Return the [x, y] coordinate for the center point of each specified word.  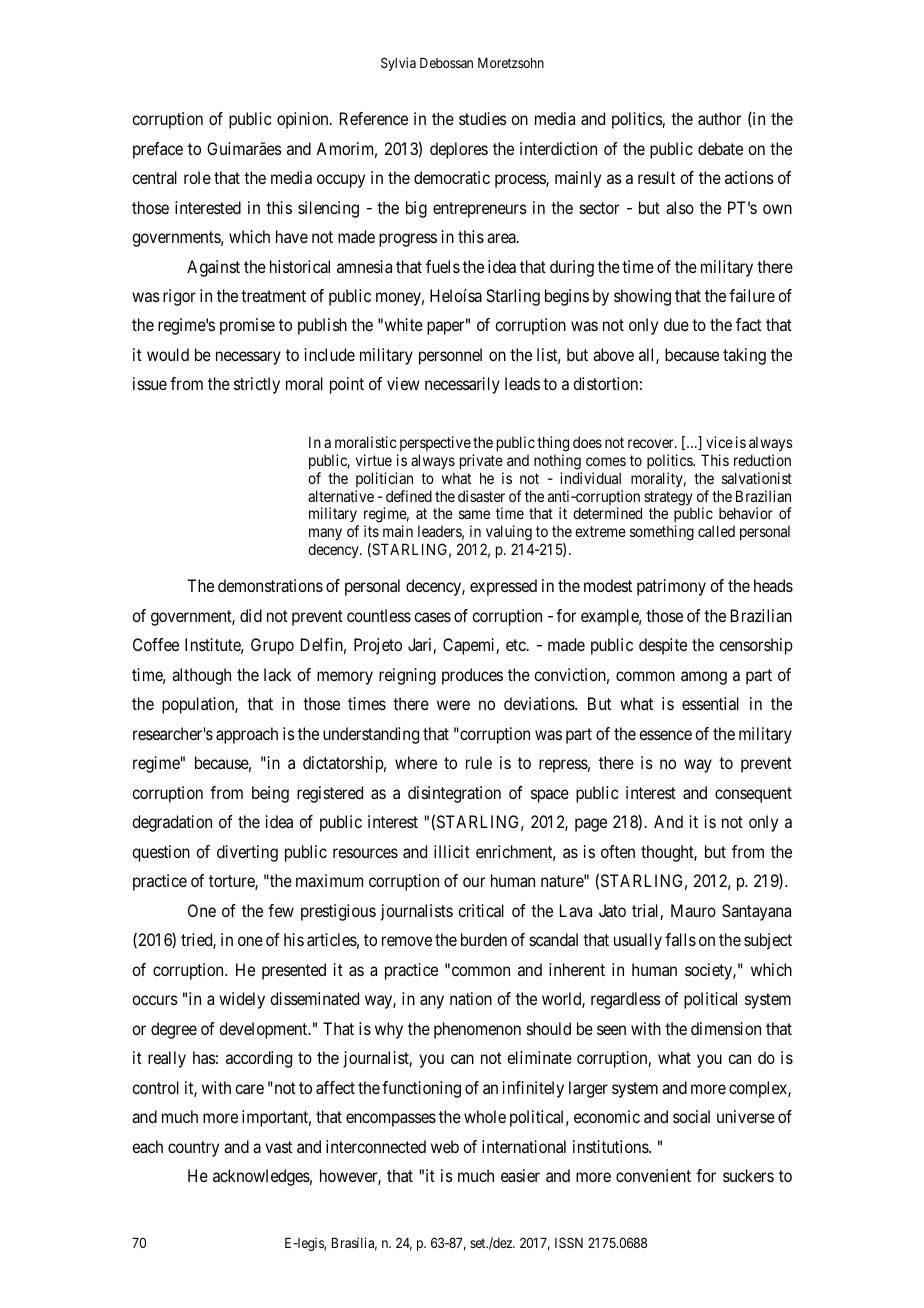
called [716, 531]
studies [483, 118]
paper [447, 328]
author [719, 118]
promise [247, 326]
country [193, 1149]
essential [710, 703]
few [281, 910]
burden [484, 939]
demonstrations [270, 585]
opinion [304, 120]
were [453, 705]
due [676, 324]
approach [247, 735]
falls [680, 939]
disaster [481, 496]
